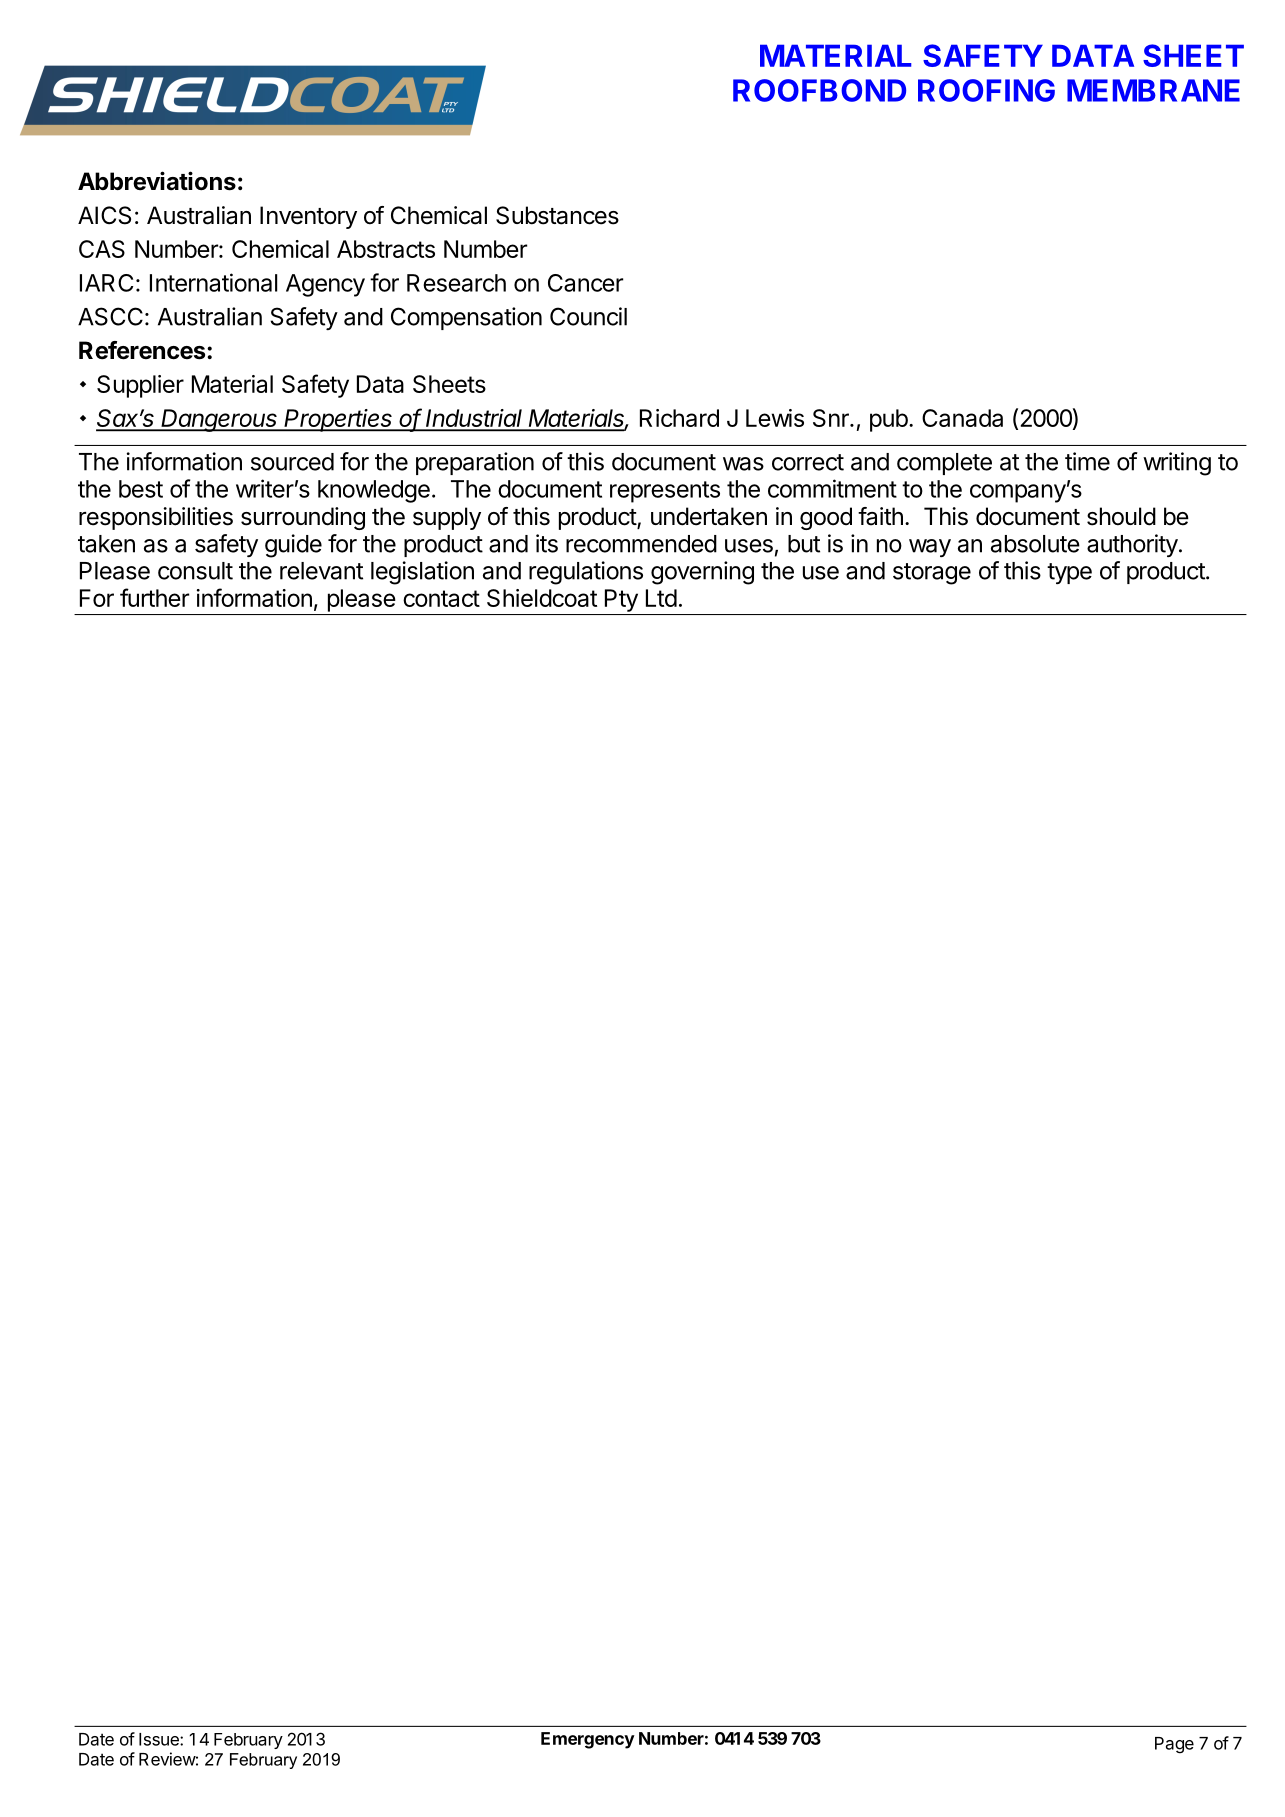 The image size is (1285, 1817). Describe the element at coordinates (157, 181) in the image. I see `Abbreviations` at that location.
